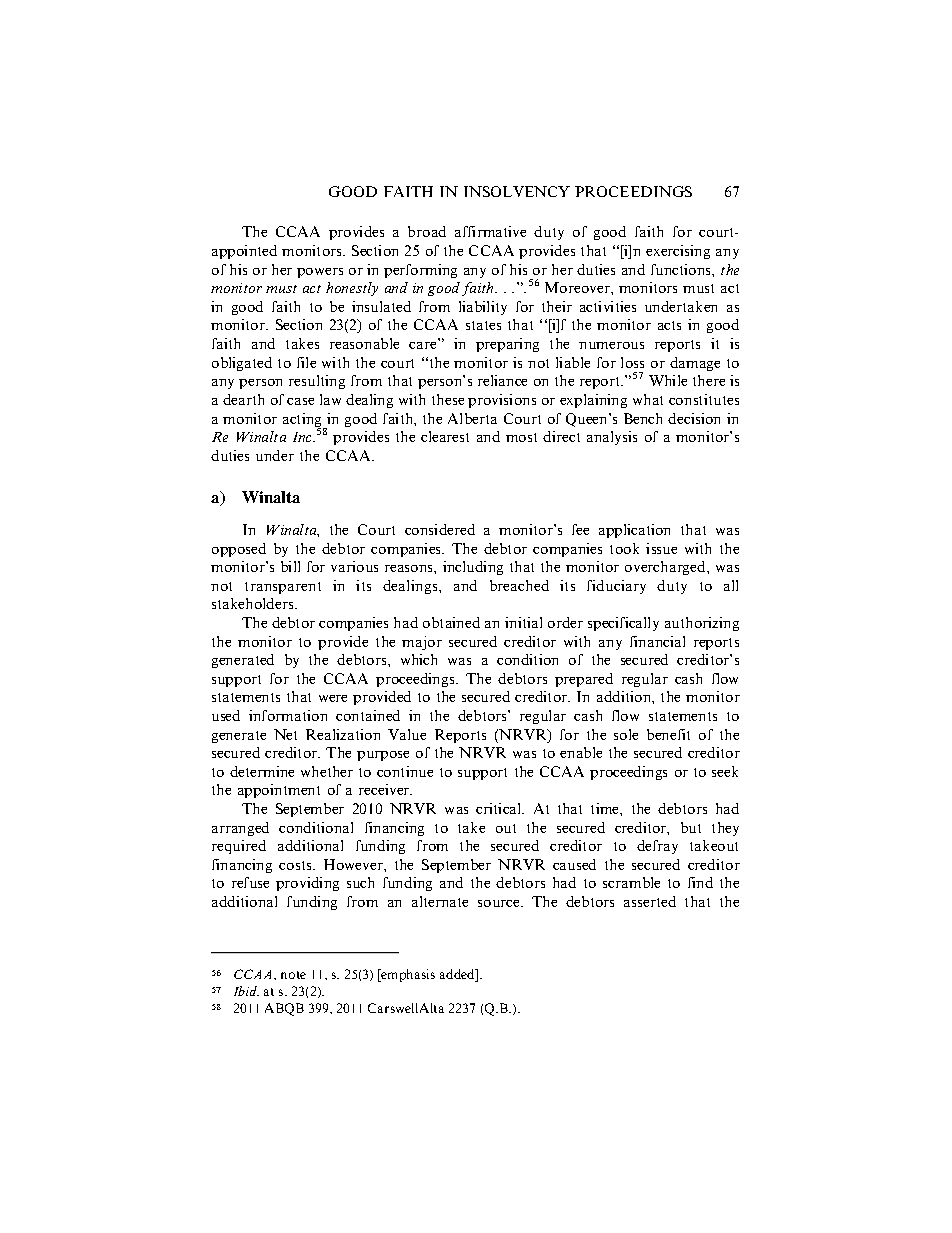 Image resolution: width=952 pixels, height=1233 pixels. What do you see at coordinates (288, 715) in the screenshot?
I see `information` at bounding box center [288, 715].
